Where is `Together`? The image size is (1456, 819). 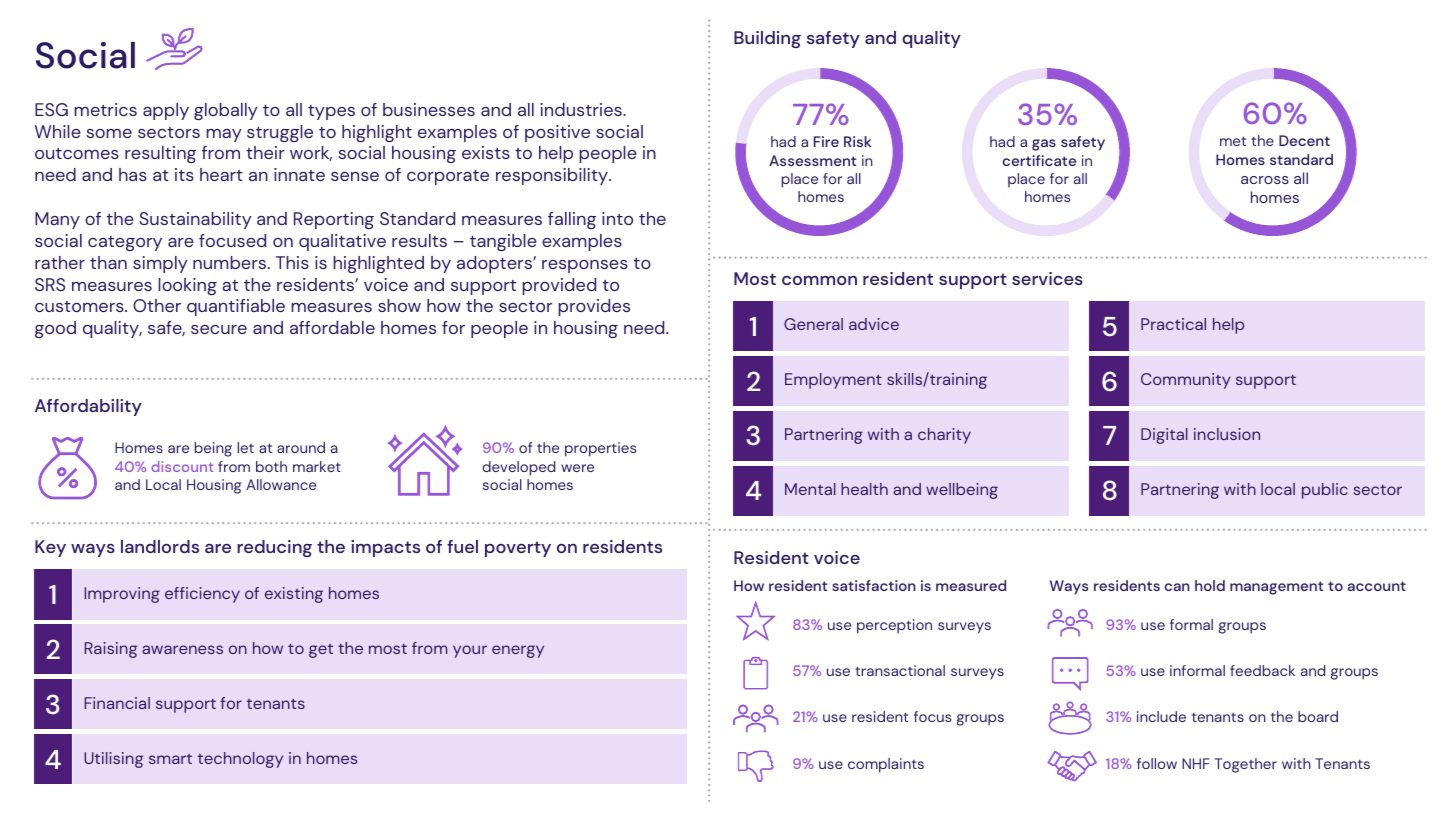 Together is located at coordinates (1246, 765).
